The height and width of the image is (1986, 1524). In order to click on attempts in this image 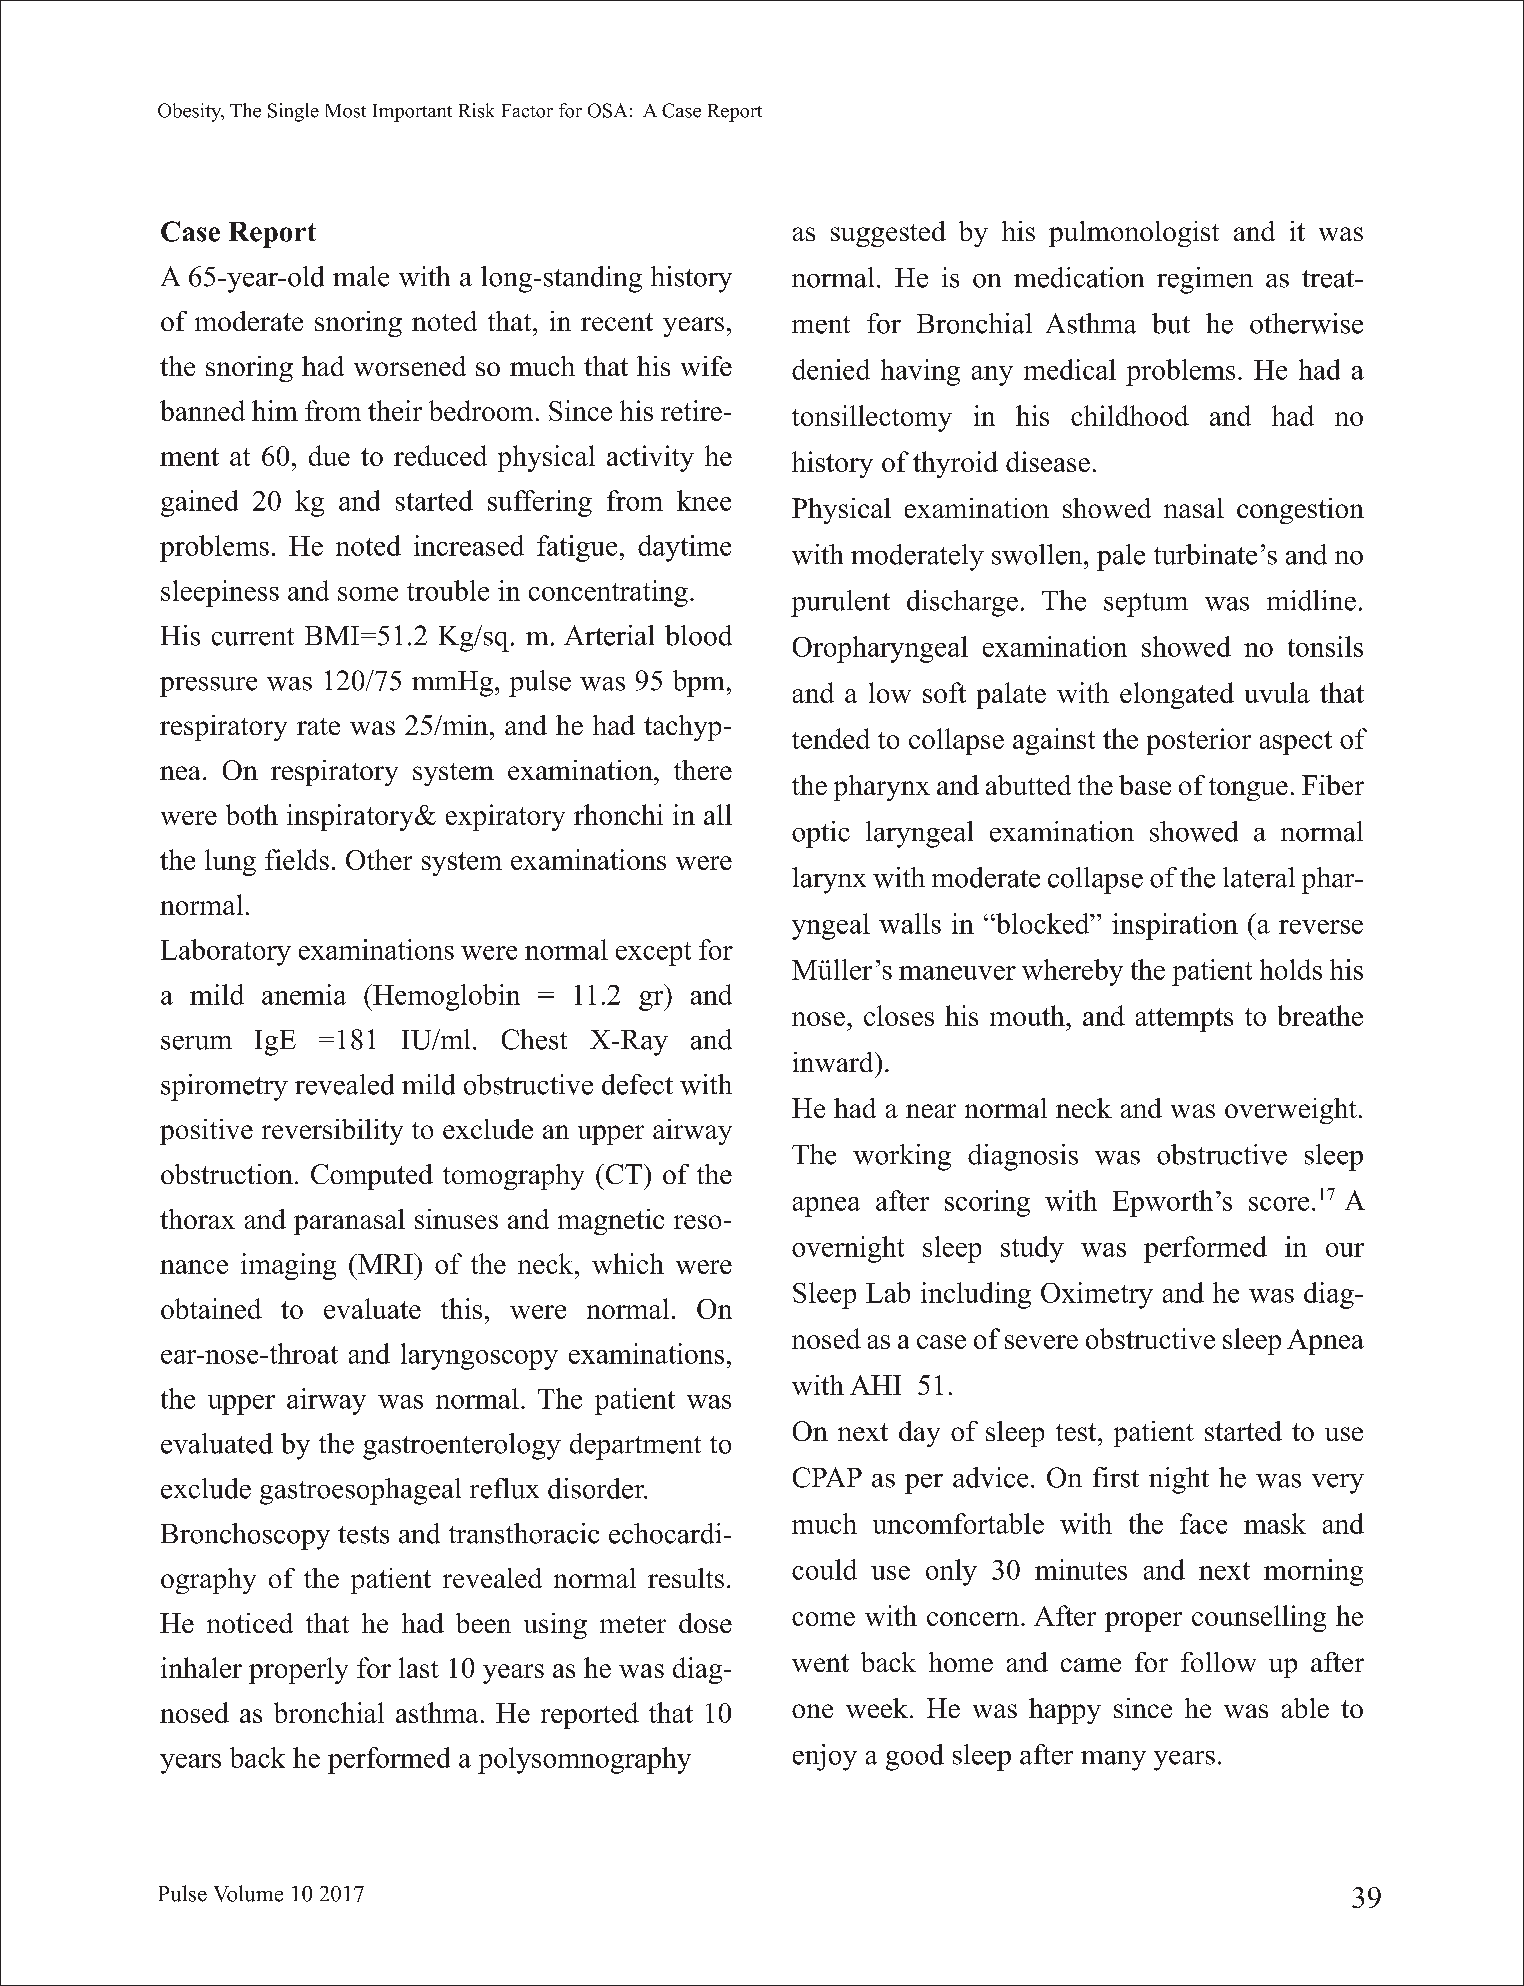, I will do `click(1184, 1020)`.
